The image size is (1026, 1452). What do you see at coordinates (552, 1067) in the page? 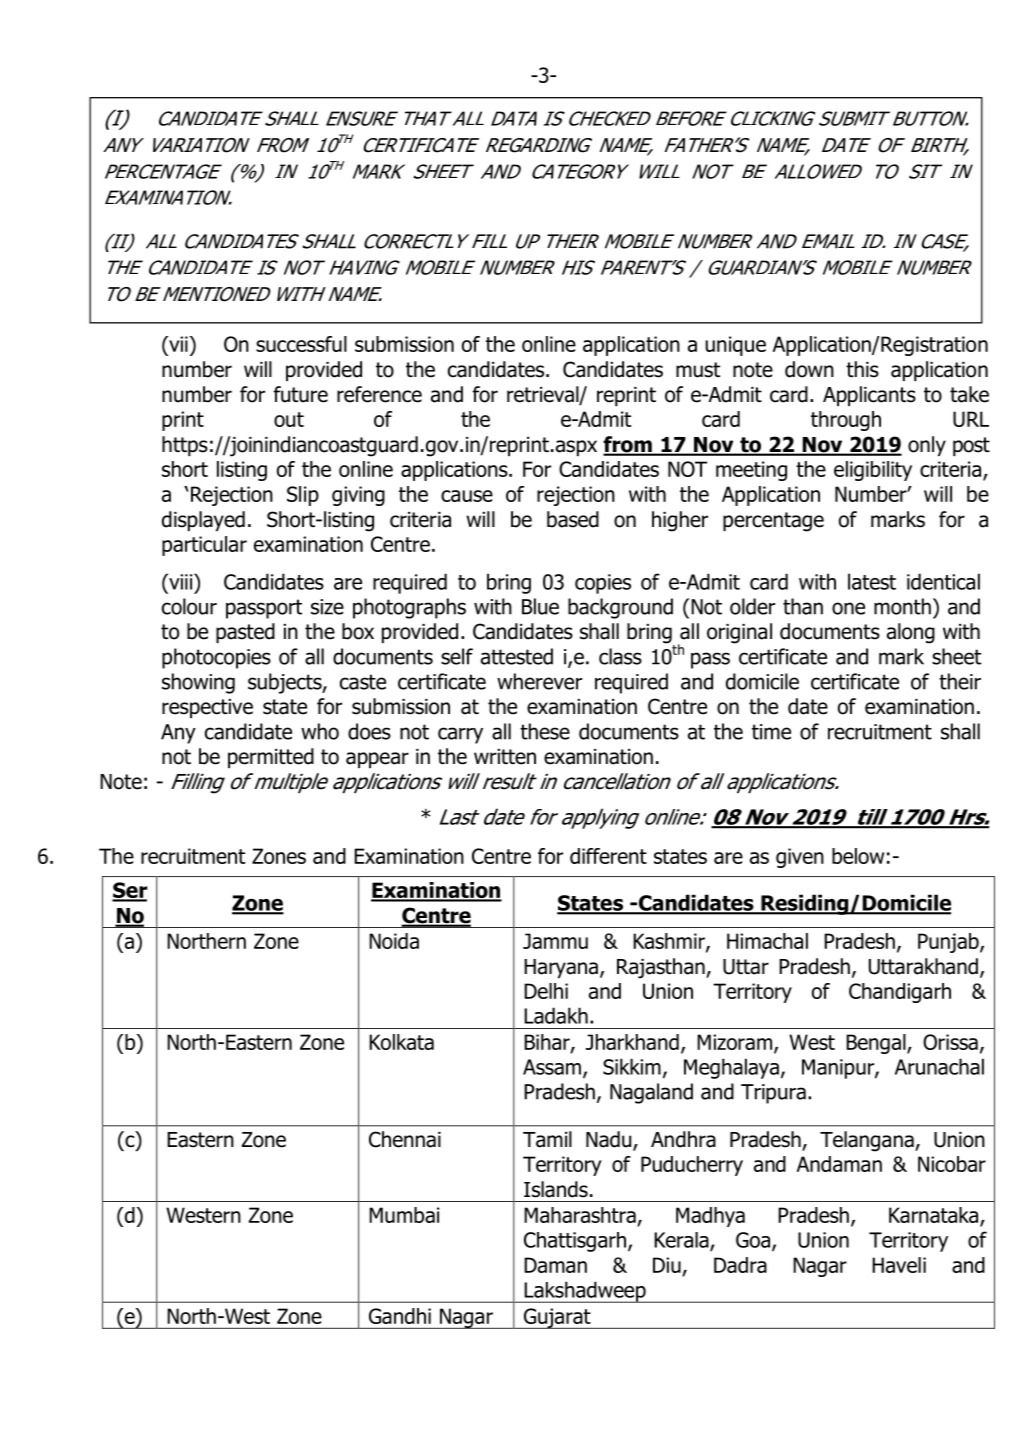
I see `Assam` at bounding box center [552, 1067].
